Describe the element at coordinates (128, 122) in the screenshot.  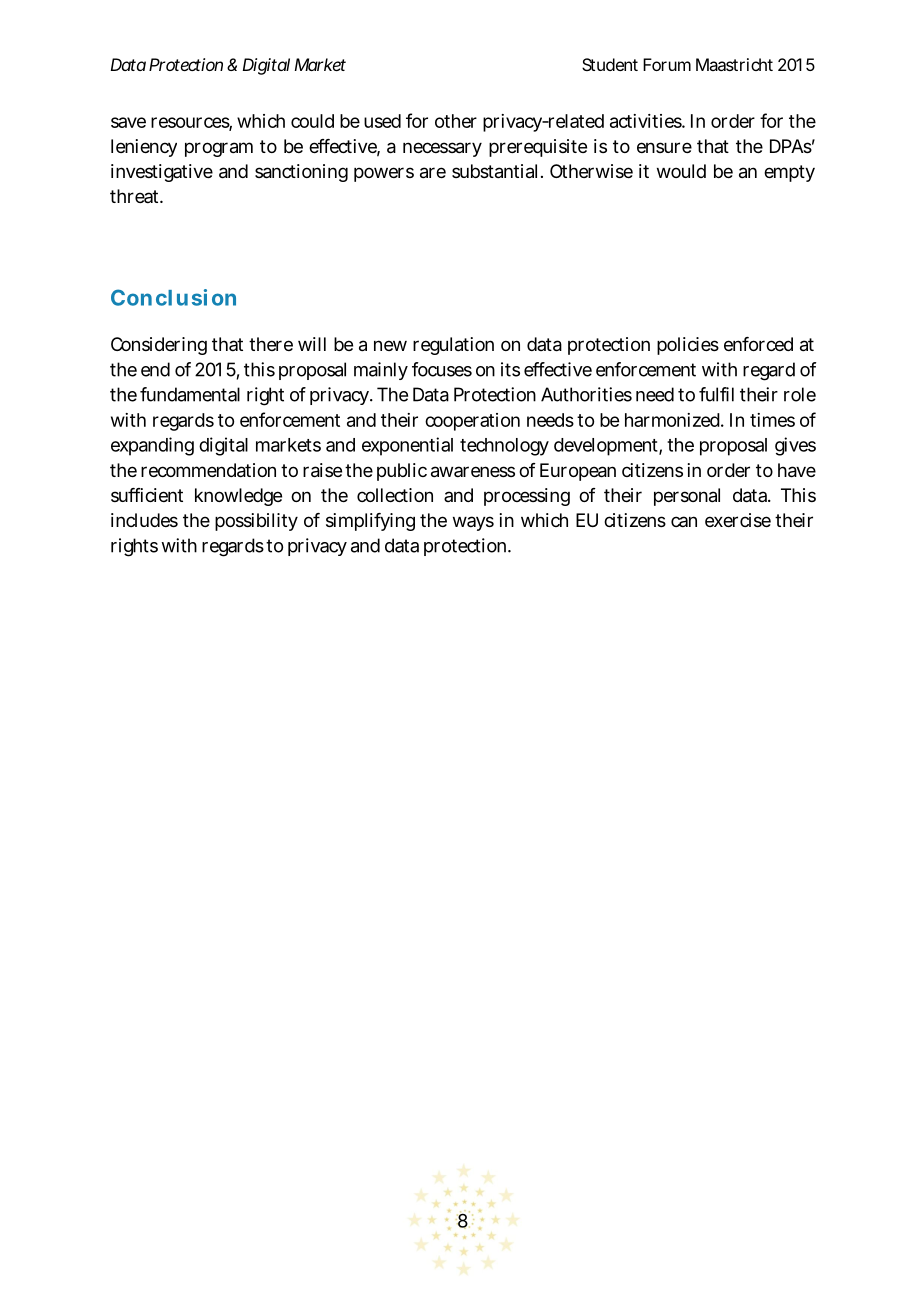
I see `save` at that location.
